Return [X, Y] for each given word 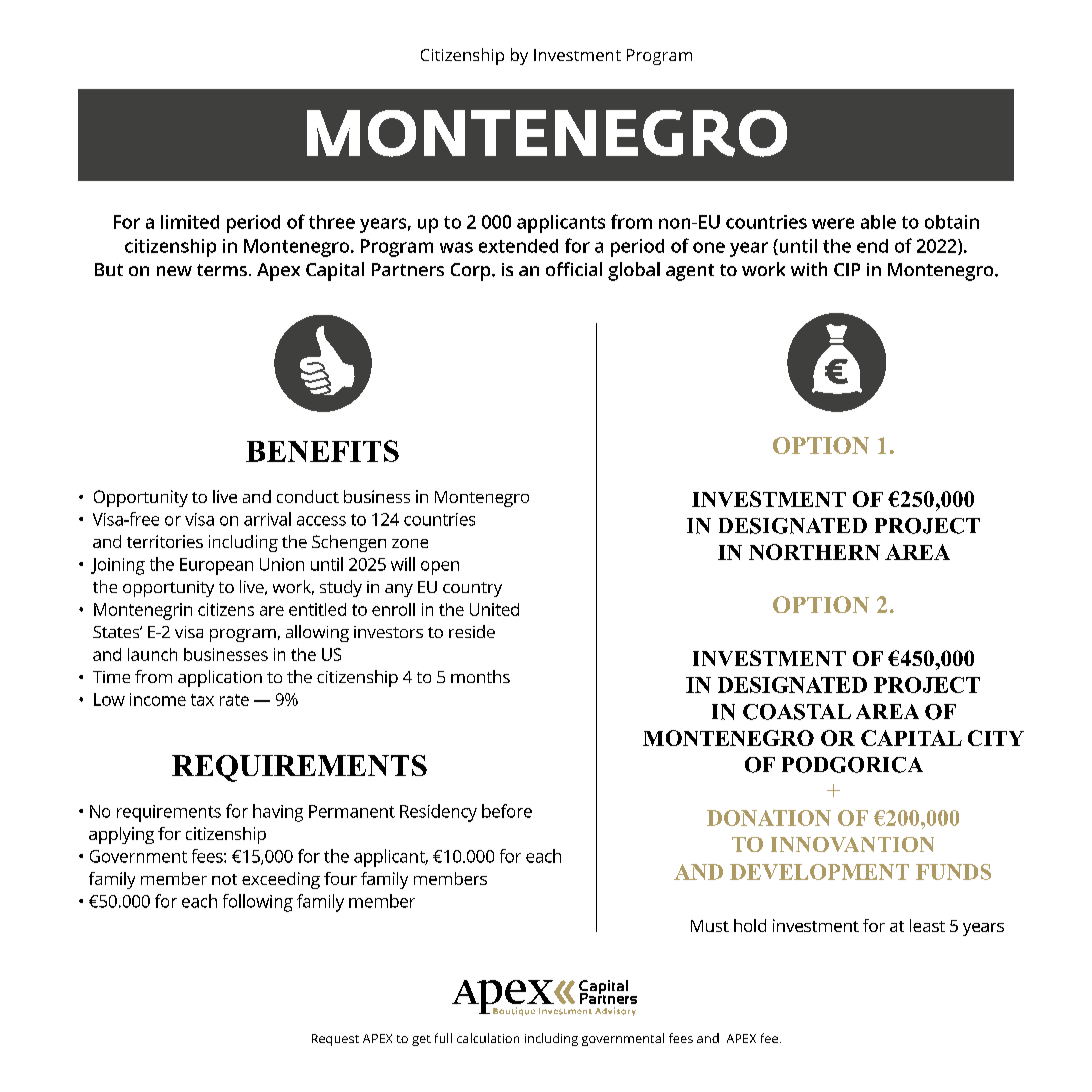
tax [202, 700]
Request [335, 1040]
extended [518, 246]
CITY [996, 738]
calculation [488, 1038]
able [878, 222]
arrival [267, 519]
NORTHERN [814, 552]
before [507, 811]
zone [410, 543]
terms [223, 270]
